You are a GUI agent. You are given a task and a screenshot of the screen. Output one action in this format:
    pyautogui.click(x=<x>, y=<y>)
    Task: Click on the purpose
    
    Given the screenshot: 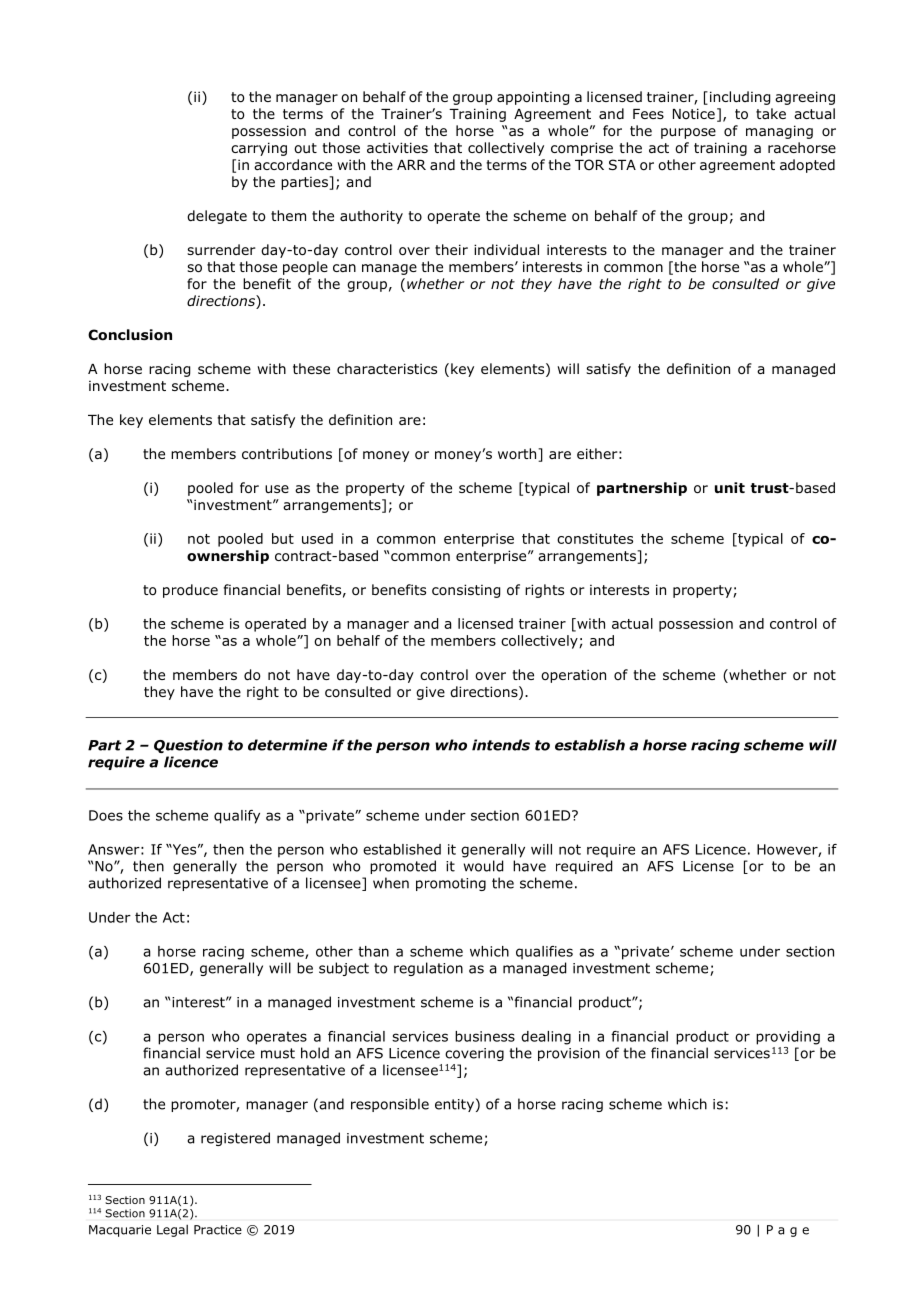 What is the action you would take?
    pyautogui.click(x=688, y=133)
